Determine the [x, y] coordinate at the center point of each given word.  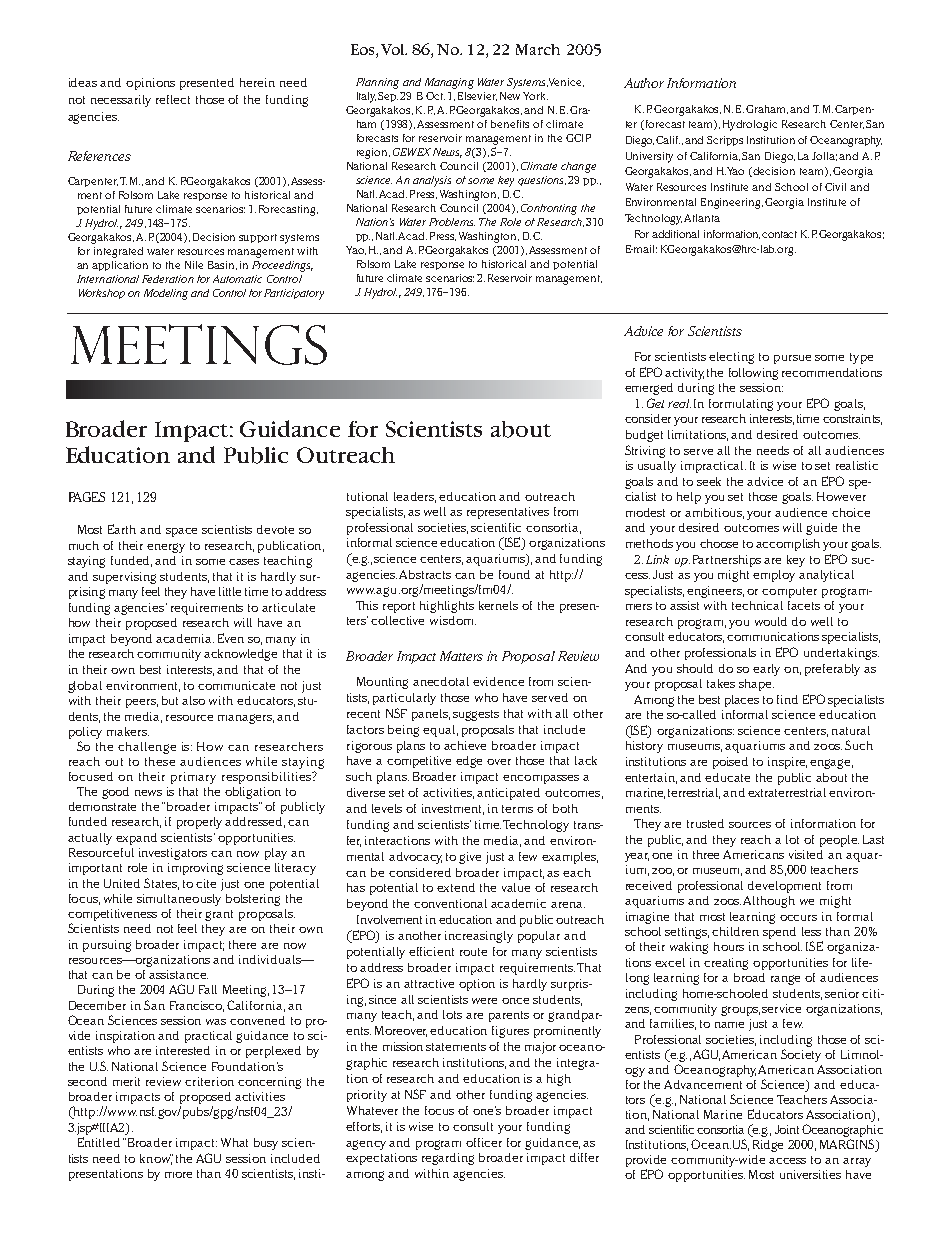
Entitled [99, 1142]
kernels [498, 605]
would [771, 621]
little [230, 591]
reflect [173, 99]
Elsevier [477, 96]
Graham [767, 109]
